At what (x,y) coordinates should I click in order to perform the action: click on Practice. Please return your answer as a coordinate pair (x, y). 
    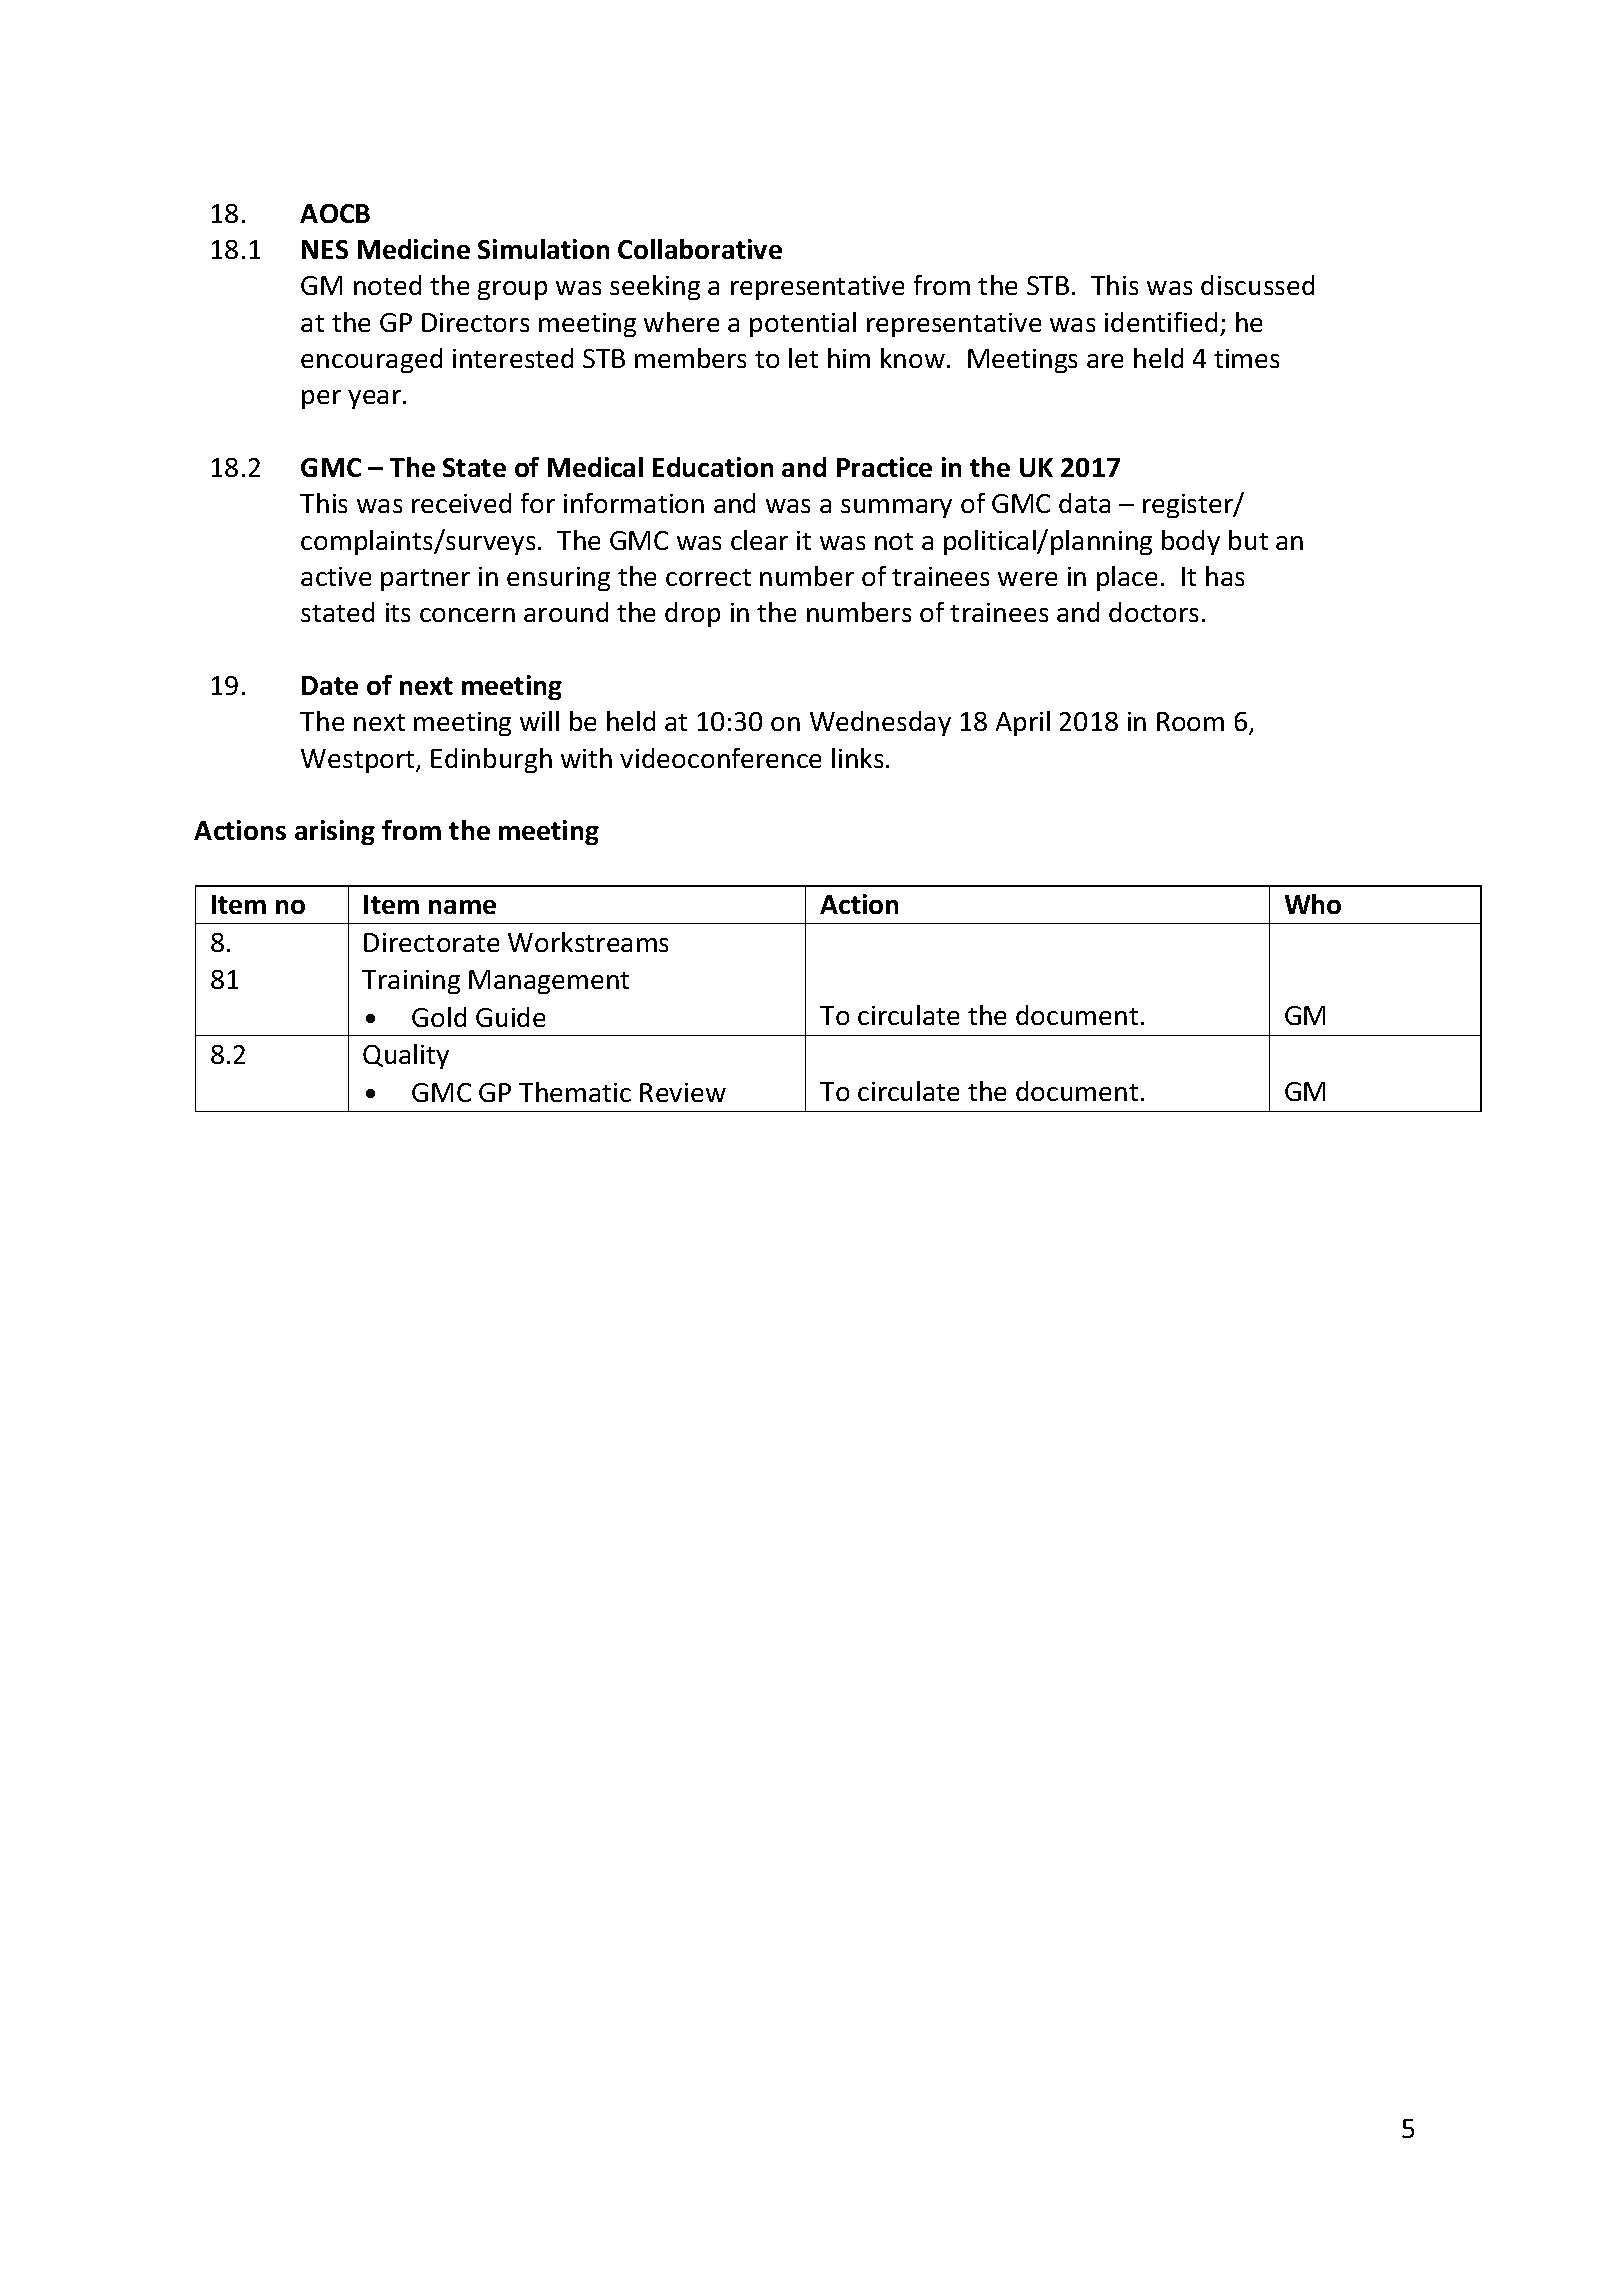
    Looking at the image, I should click on (884, 467).
